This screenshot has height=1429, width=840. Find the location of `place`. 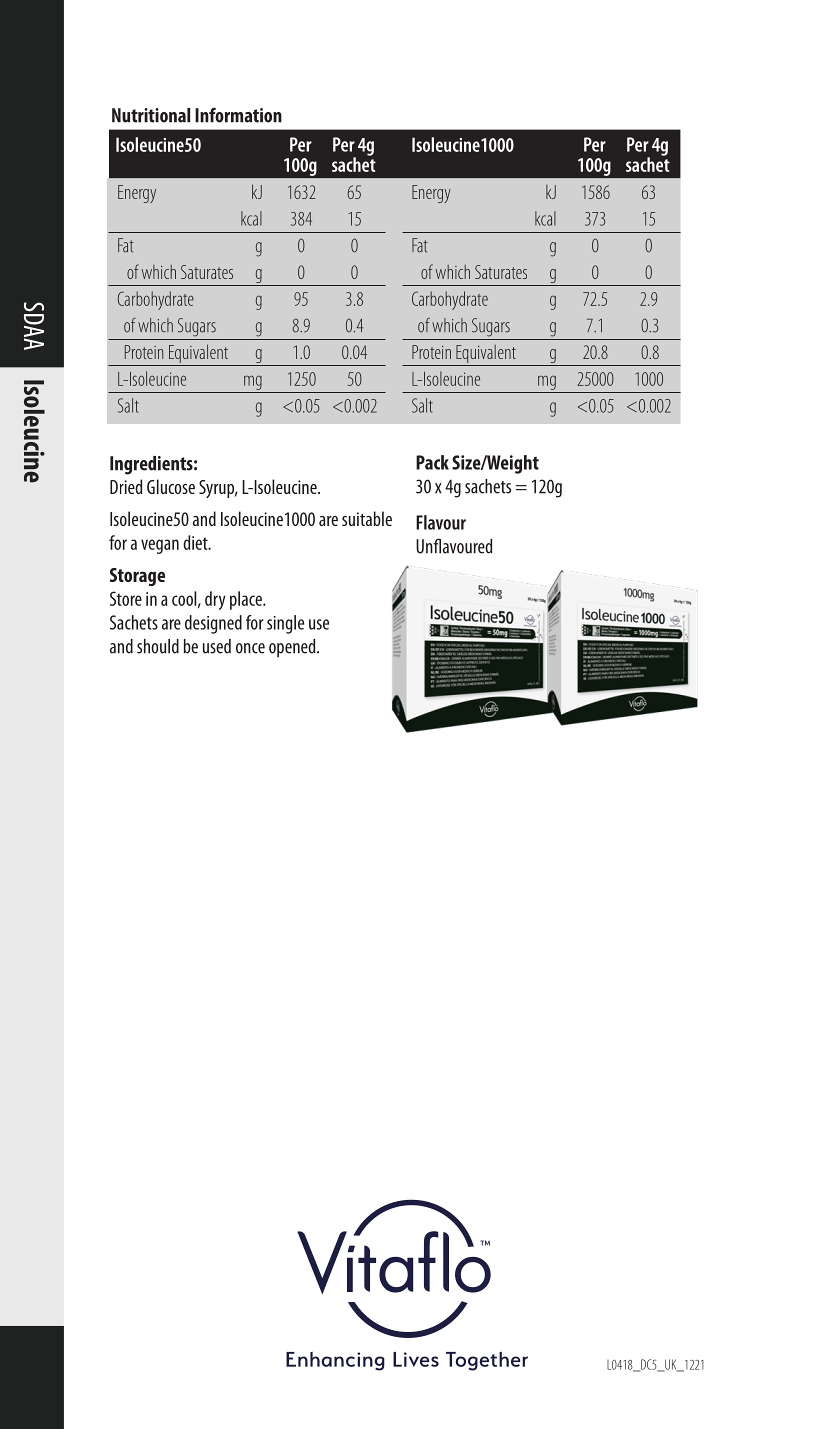

place is located at coordinates (247, 600).
